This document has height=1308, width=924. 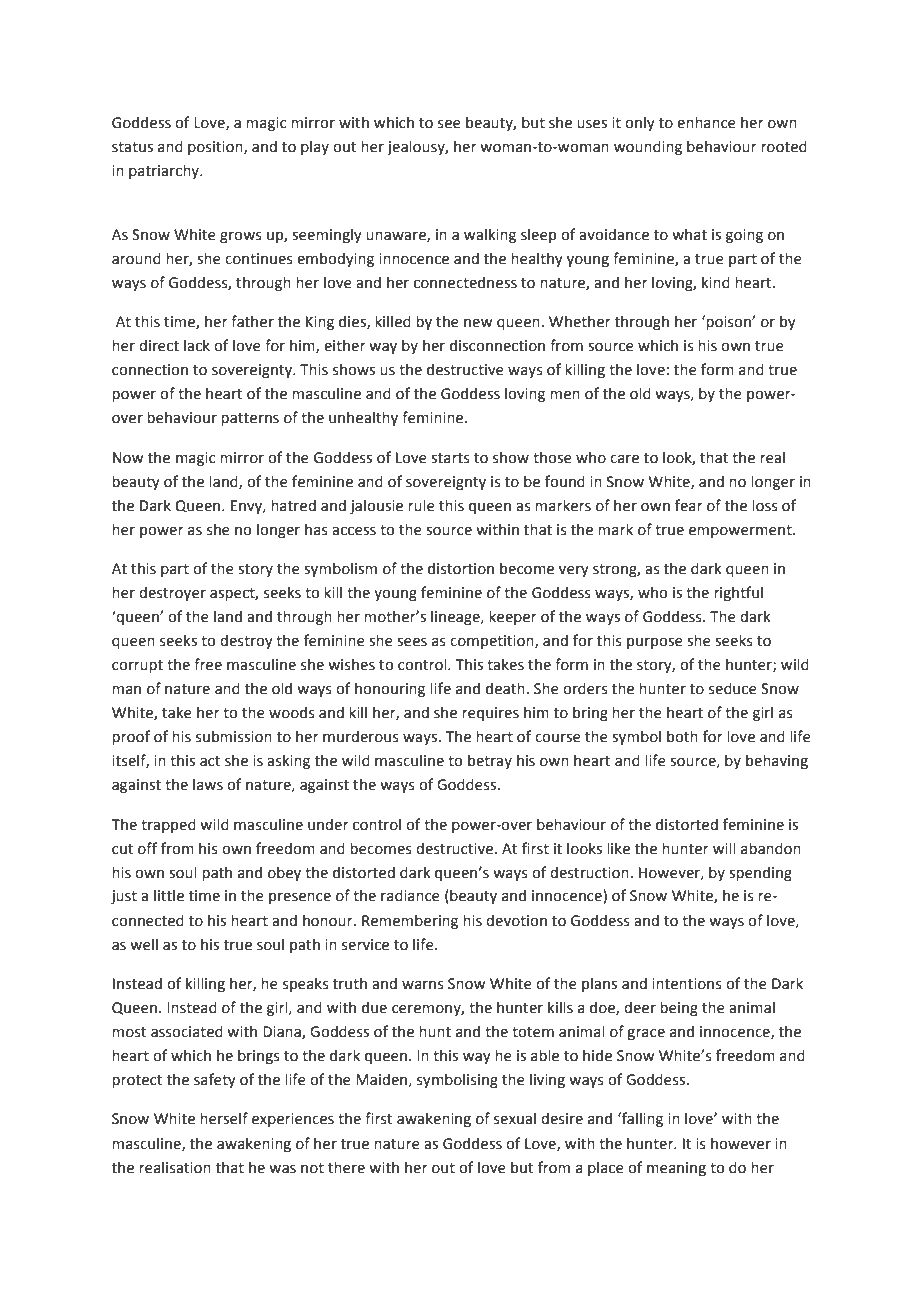 What do you see at coordinates (224, 1118) in the document?
I see `herself` at bounding box center [224, 1118].
